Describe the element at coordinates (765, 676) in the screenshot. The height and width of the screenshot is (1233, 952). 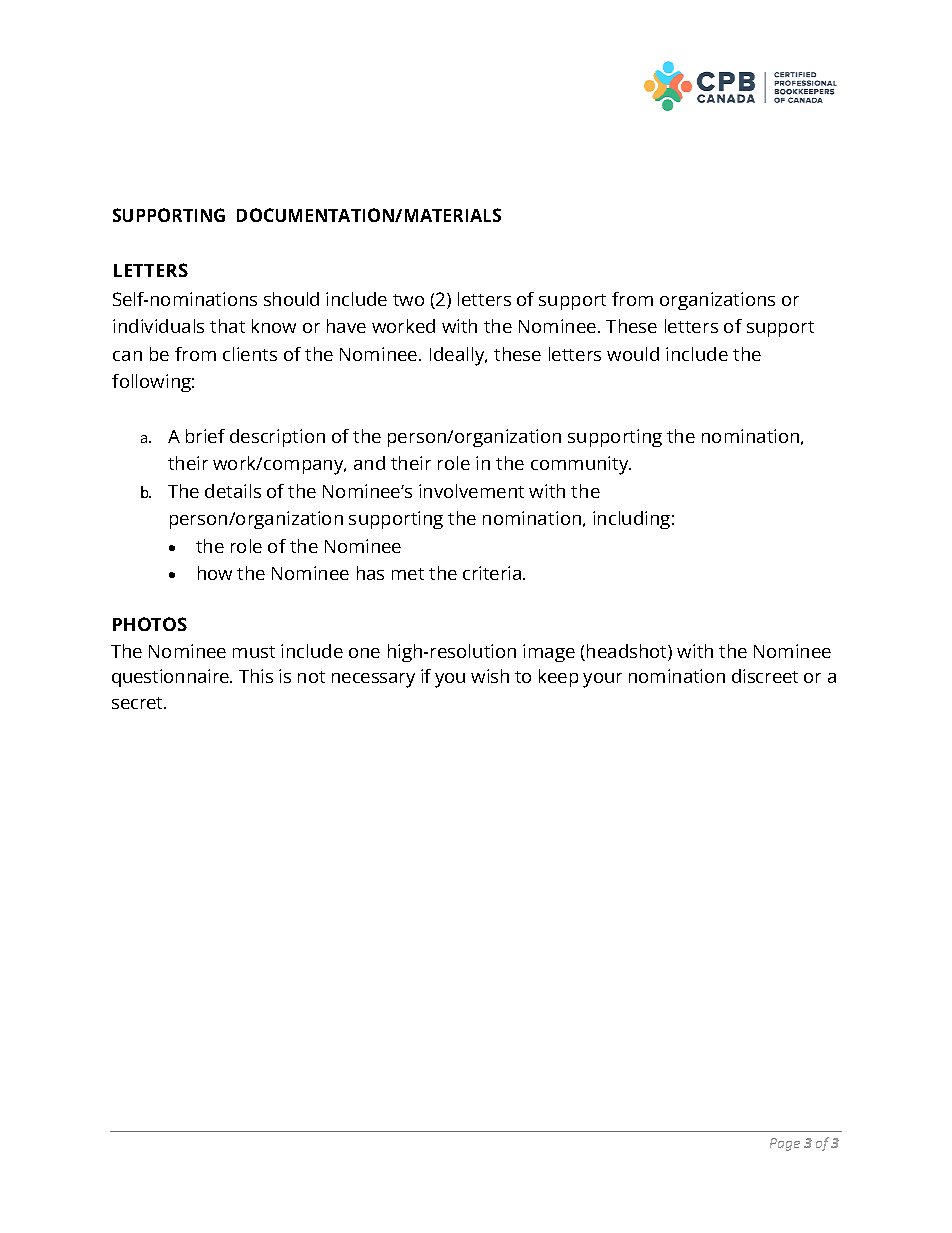
I see `discreet` at that location.
